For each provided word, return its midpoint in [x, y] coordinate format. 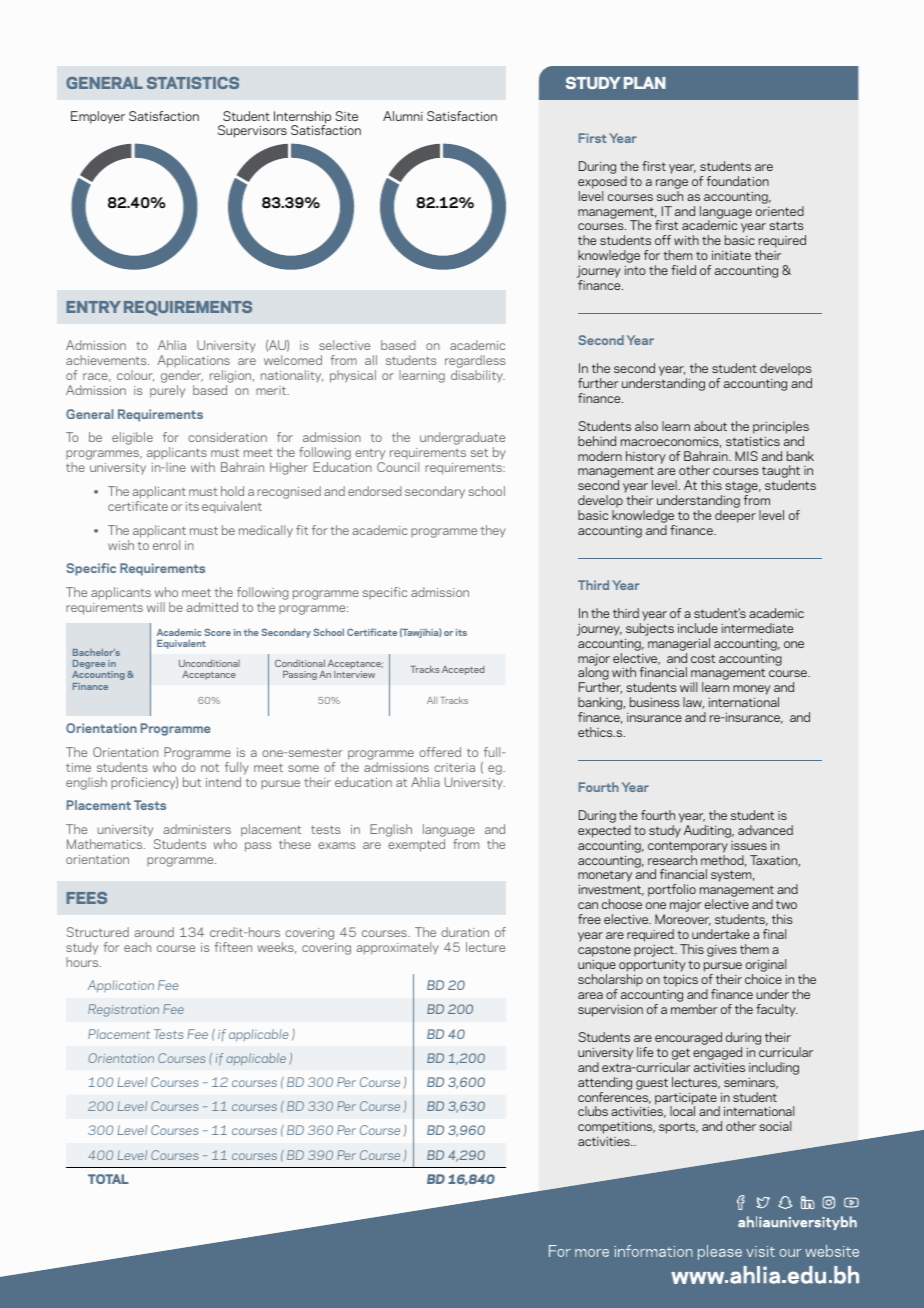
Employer [98, 117]
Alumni [403, 116]
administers [197, 829]
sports [678, 1128]
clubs [593, 1111]
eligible [132, 438]
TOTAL [108, 1179]
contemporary [688, 847]
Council [398, 467]
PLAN [645, 82]
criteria [454, 767]
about [710, 426]
